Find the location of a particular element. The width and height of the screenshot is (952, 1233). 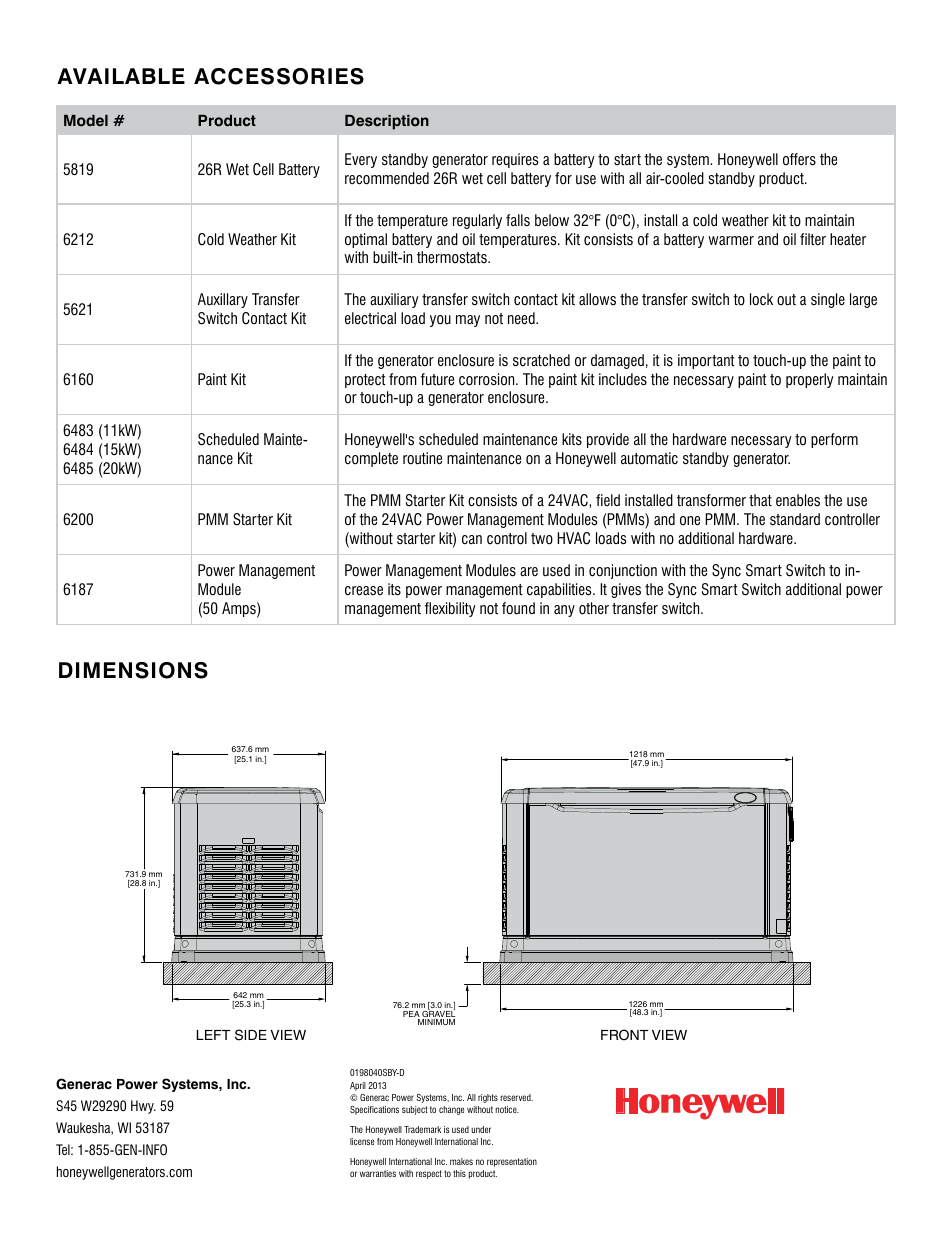

Hwy is located at coordinates (143, 1107).
